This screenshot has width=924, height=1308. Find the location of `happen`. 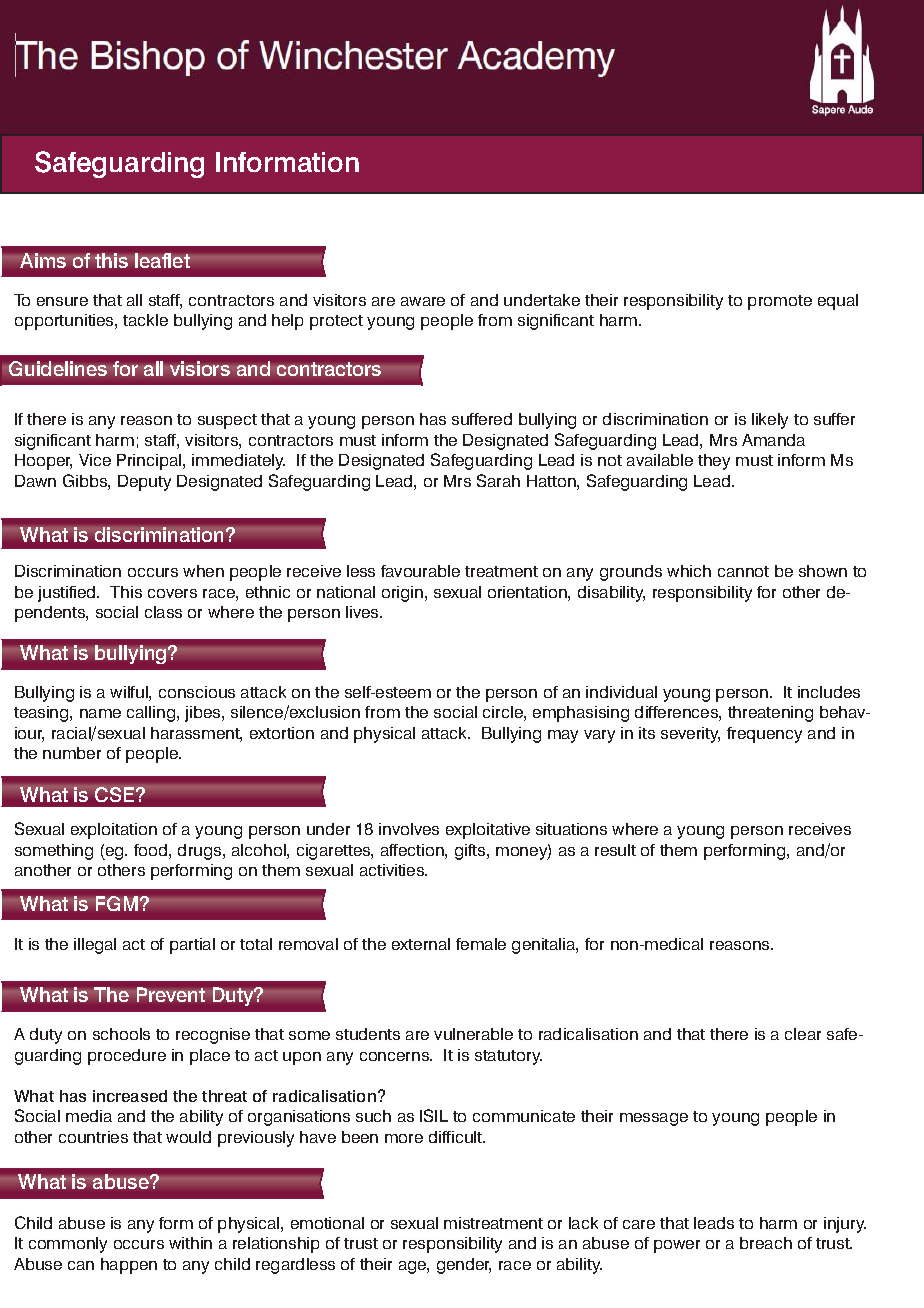

happen is located at coordinates (129, 1266).
